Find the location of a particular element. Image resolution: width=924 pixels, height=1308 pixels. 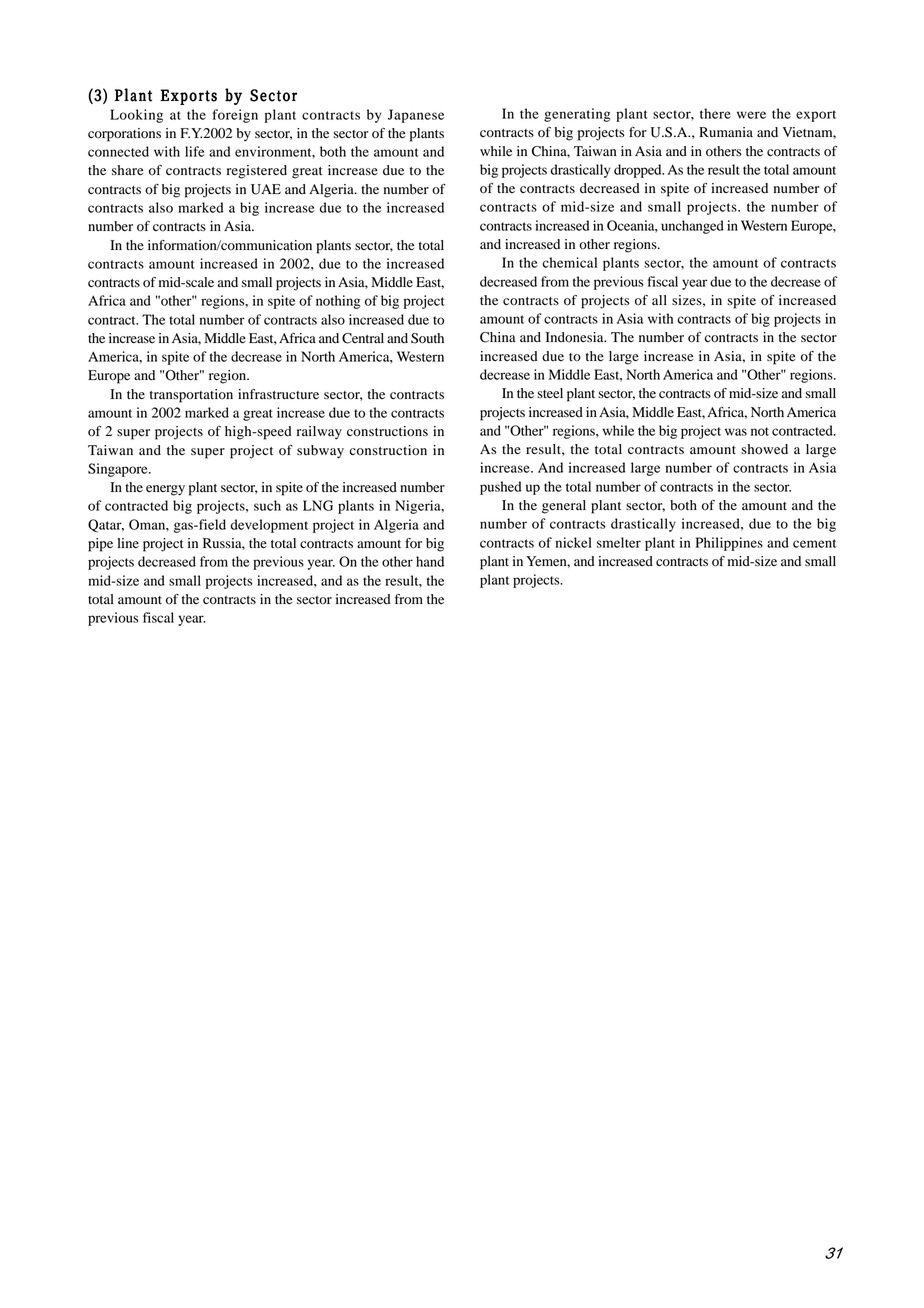

Central is located at coordinates (363, 338).
